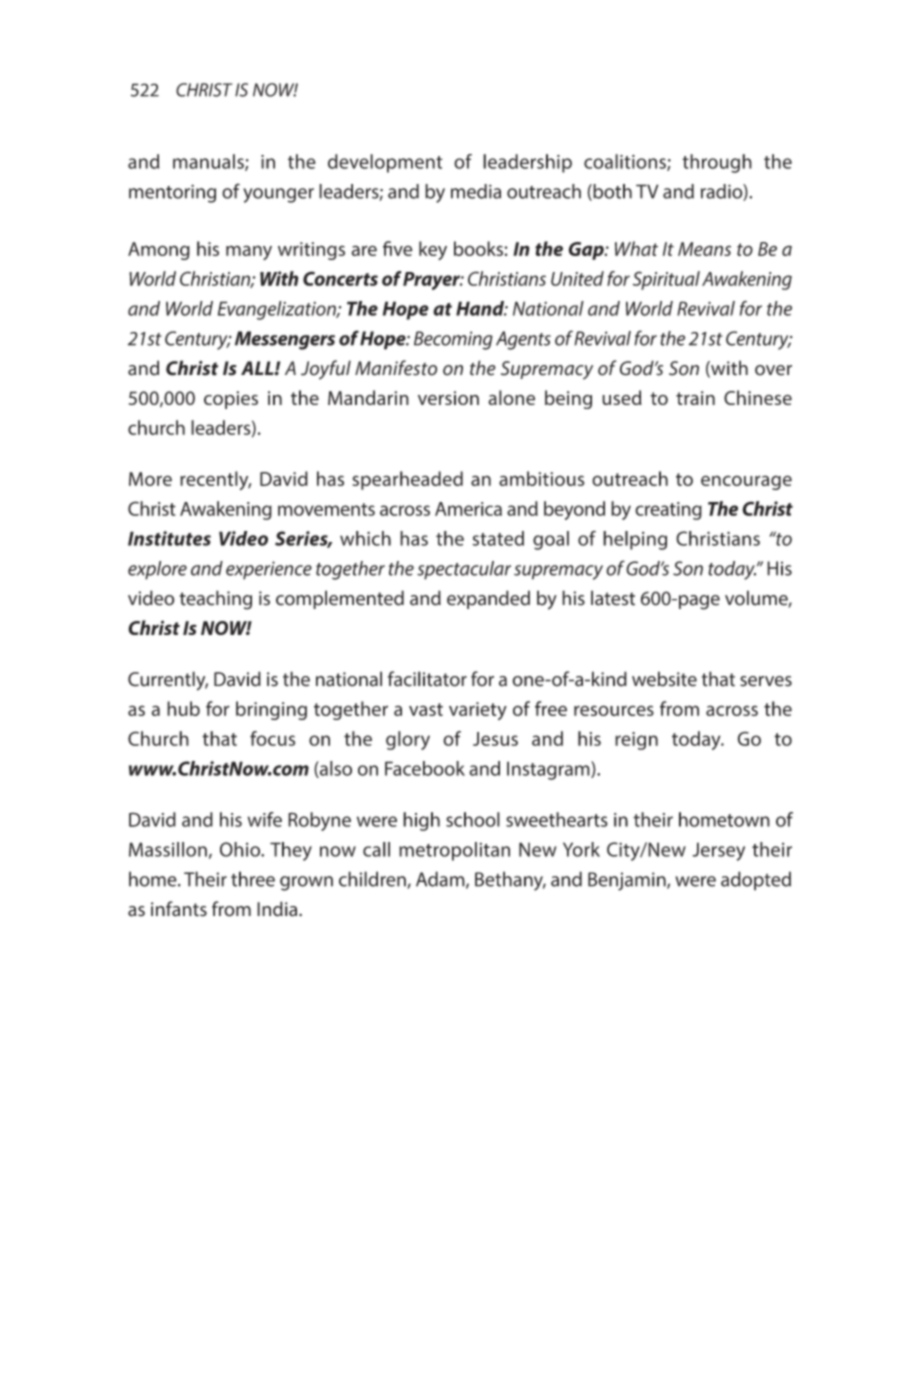 This screenshot has width=920, height=1380. I want to click on Institutes, so click(169, 538).
